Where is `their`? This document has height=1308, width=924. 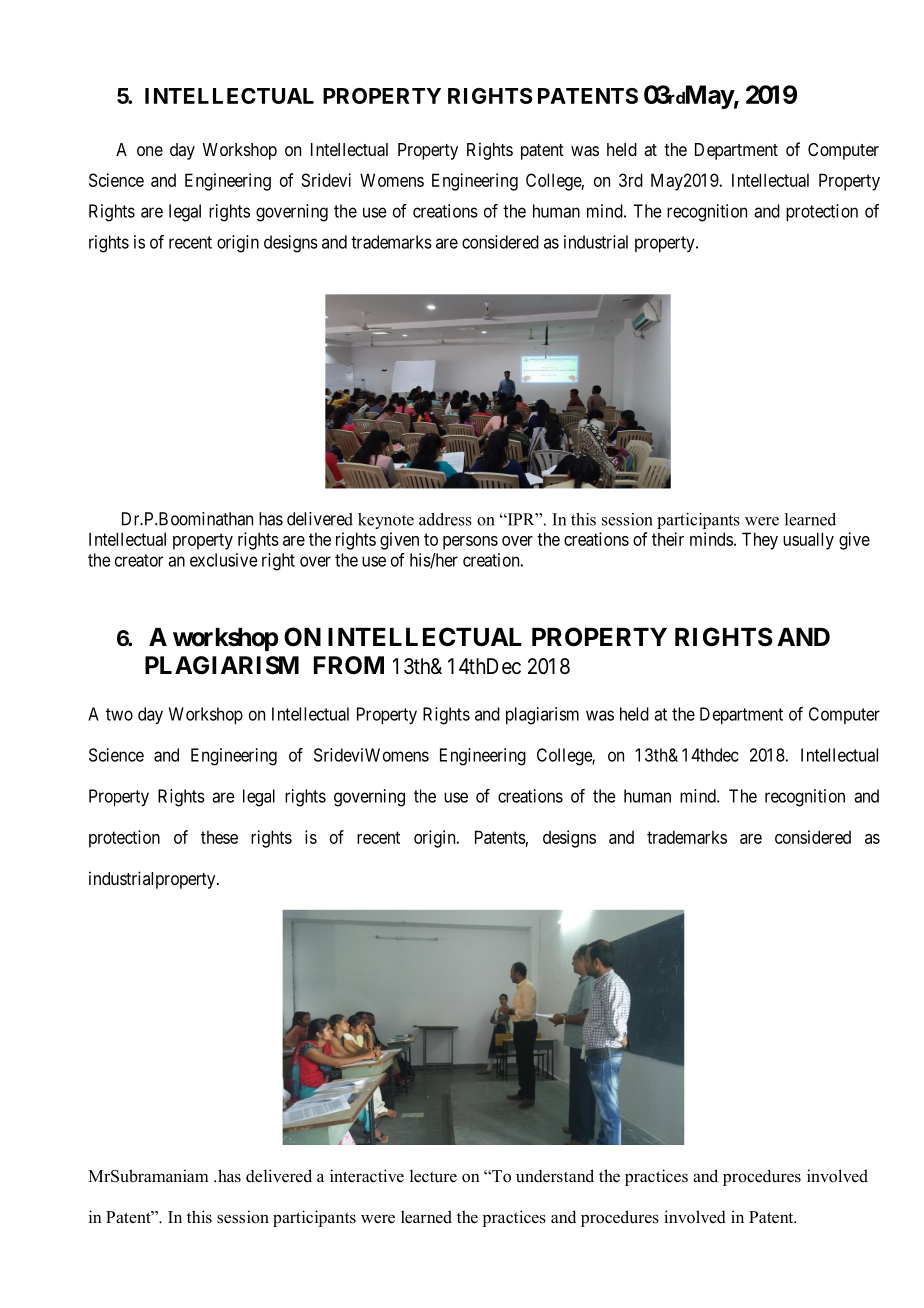
their is located at coordinates (668, 539).
